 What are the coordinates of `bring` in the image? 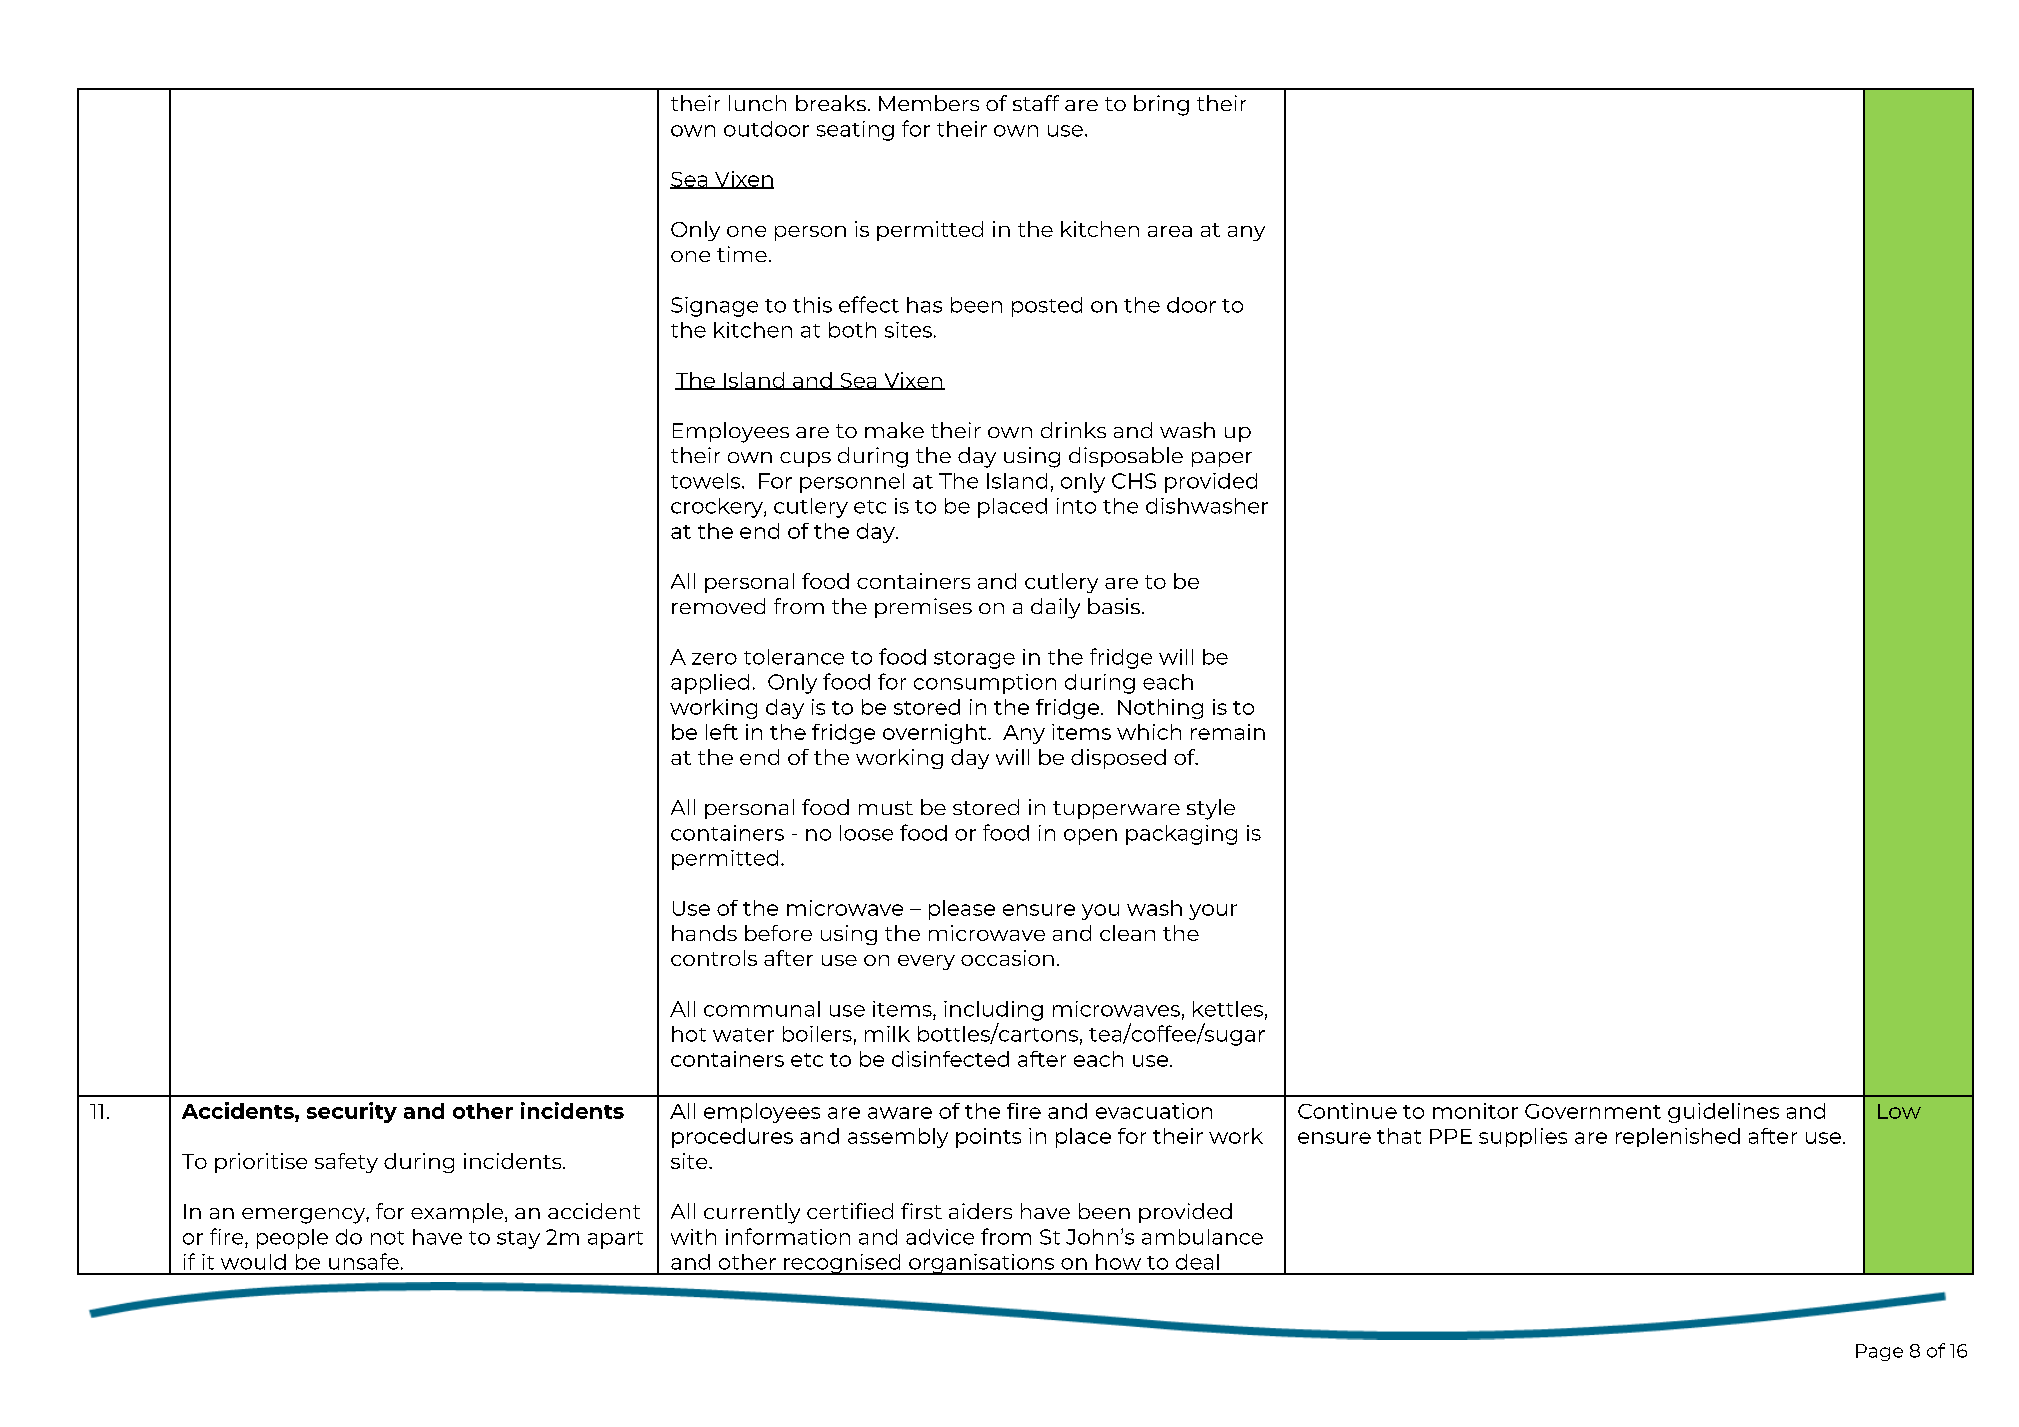 It's located at (1161, 105).
